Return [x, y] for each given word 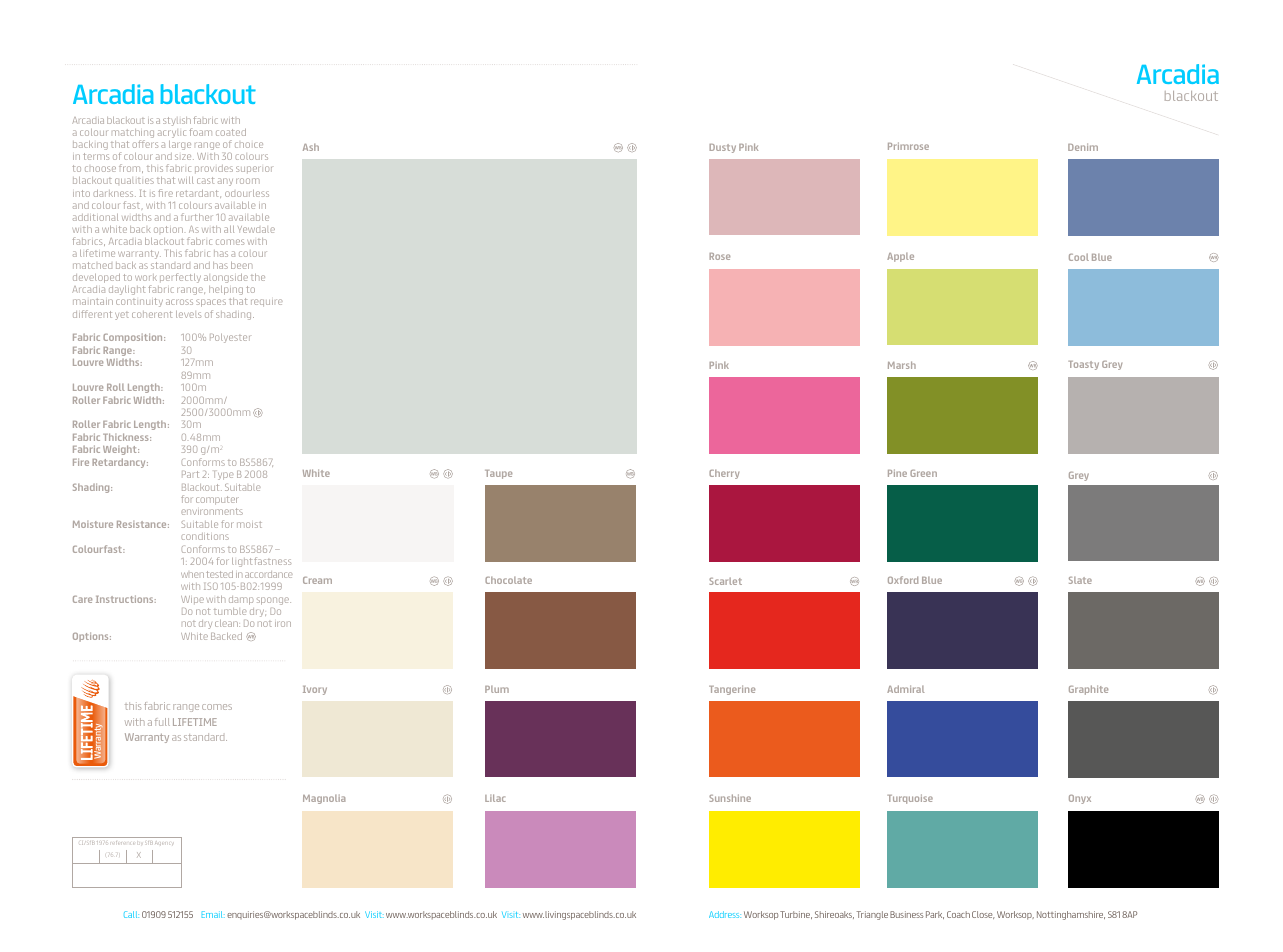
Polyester [230, 338]
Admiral [906, 689]
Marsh [902, 365]
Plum [497, 689]
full [162, 722]
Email [213, 914]
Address [725, 914]
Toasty [1083, 365]
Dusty [722, 148]
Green [923, 473]
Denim [1083, 147]
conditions [205, 536]
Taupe [498, 474]
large [180, 145]
